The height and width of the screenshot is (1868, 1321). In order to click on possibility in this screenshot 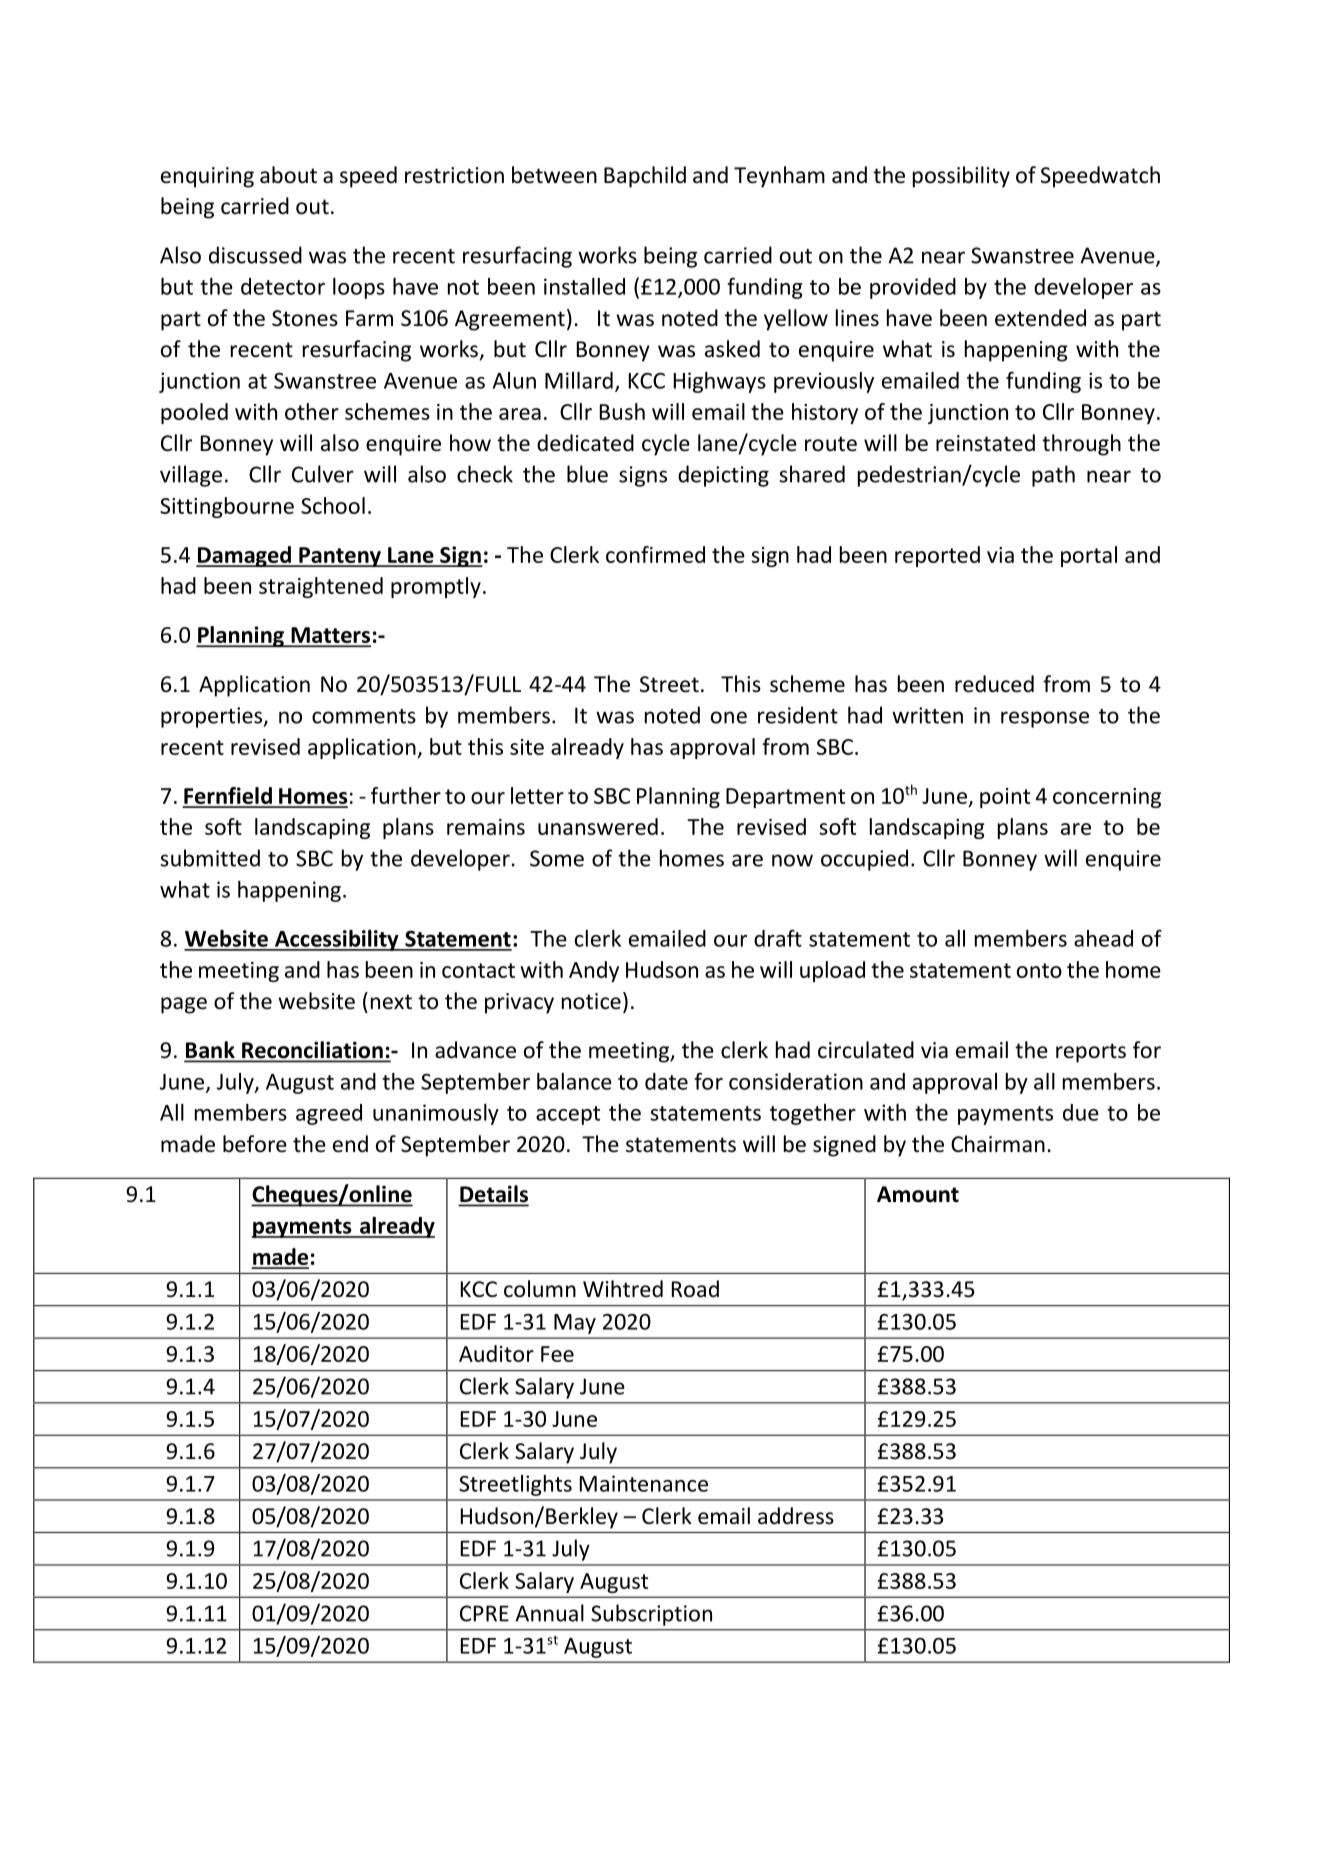, I will do `click(961, 177)`.
